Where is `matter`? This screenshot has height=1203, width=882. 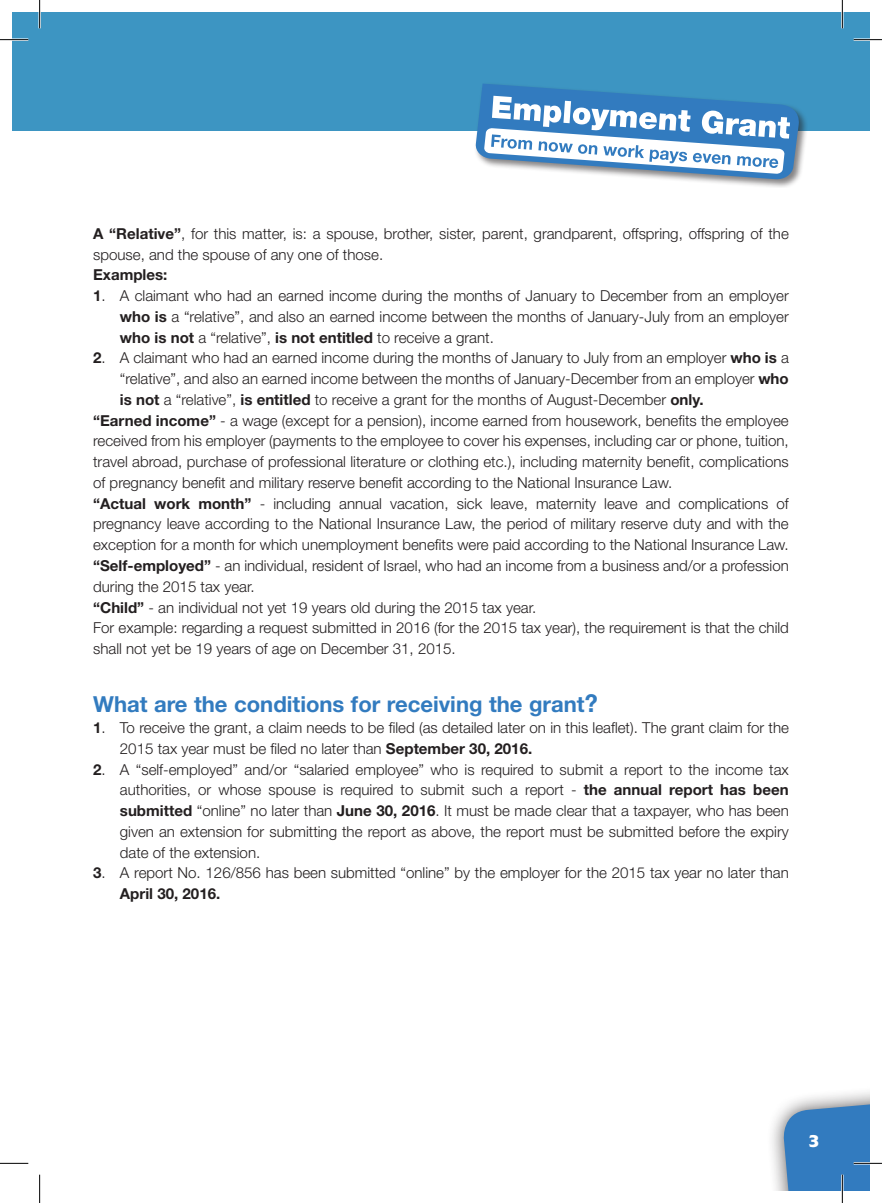 matter is located at coordinates (264, 235).
